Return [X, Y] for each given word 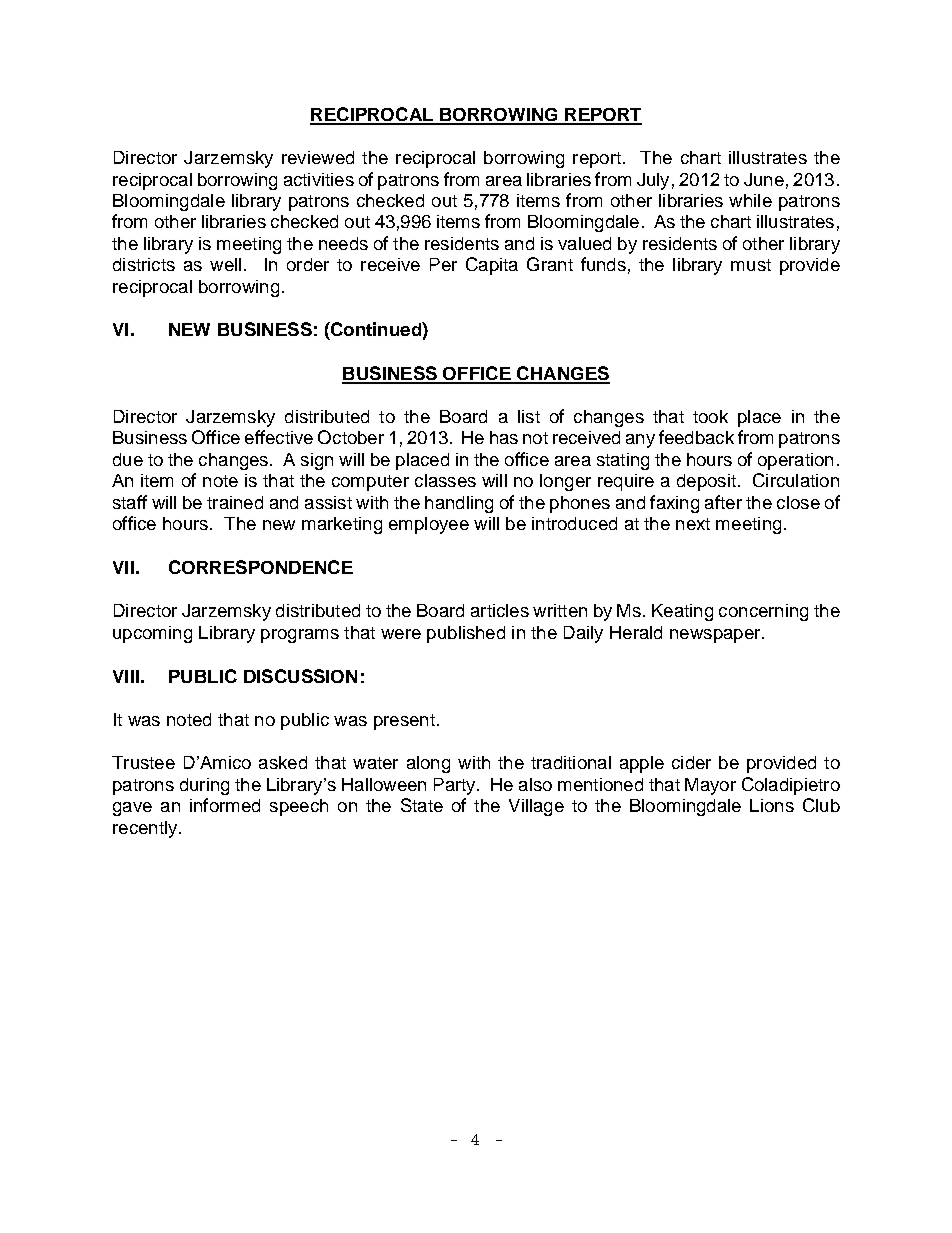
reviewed [318, 157]
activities [319, 179]
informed [225, 805]
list [529, 416]
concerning [763, 612]
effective [279, 437]
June [764, 179]
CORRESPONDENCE [261, 567]
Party [456, 786]
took [710, 416]
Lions [772, 805]
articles [500, 610]
